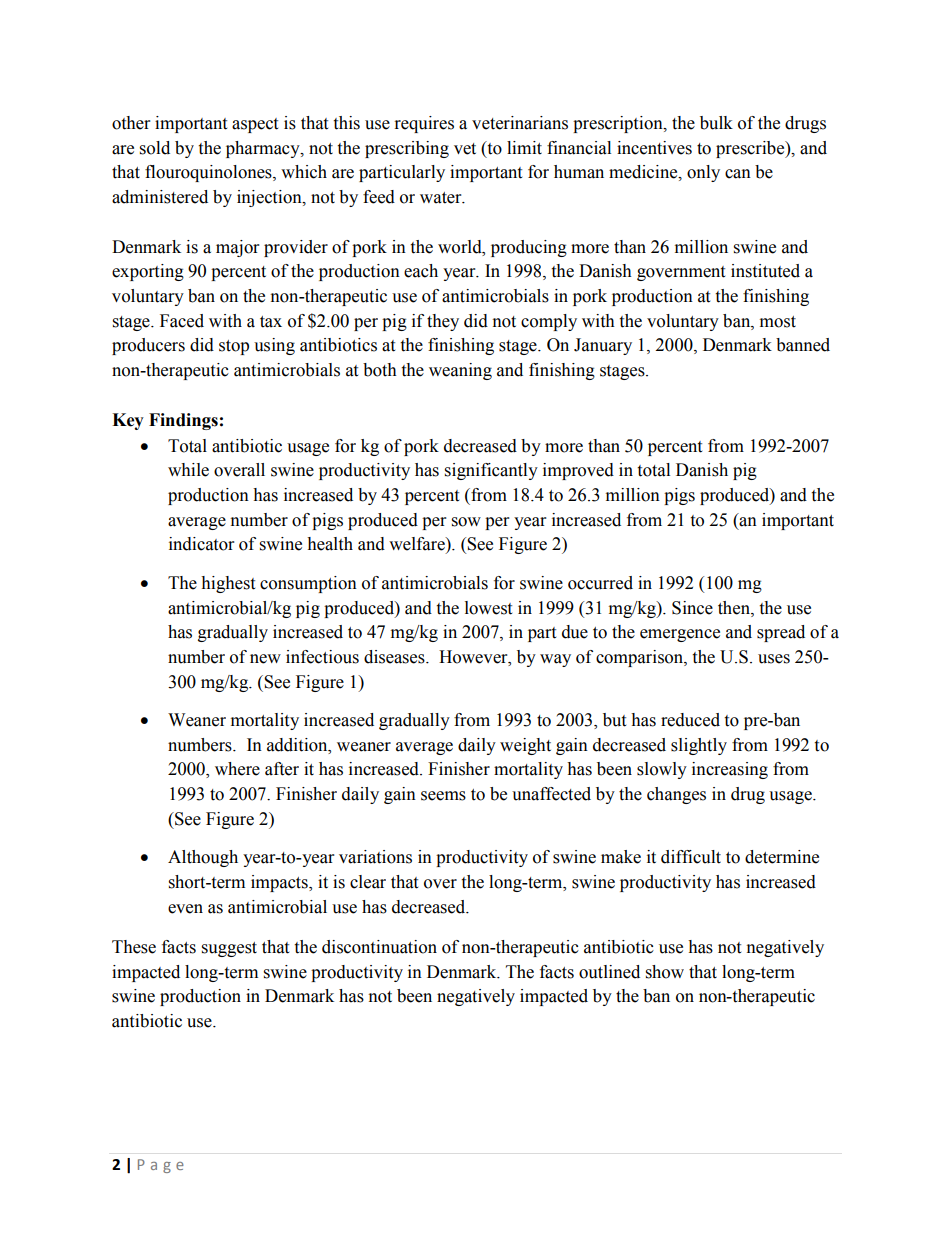 The height and width of the image is (1233, 952). Describe the element at coordinates (424, 124) in the image. I see `requires` at that location.
